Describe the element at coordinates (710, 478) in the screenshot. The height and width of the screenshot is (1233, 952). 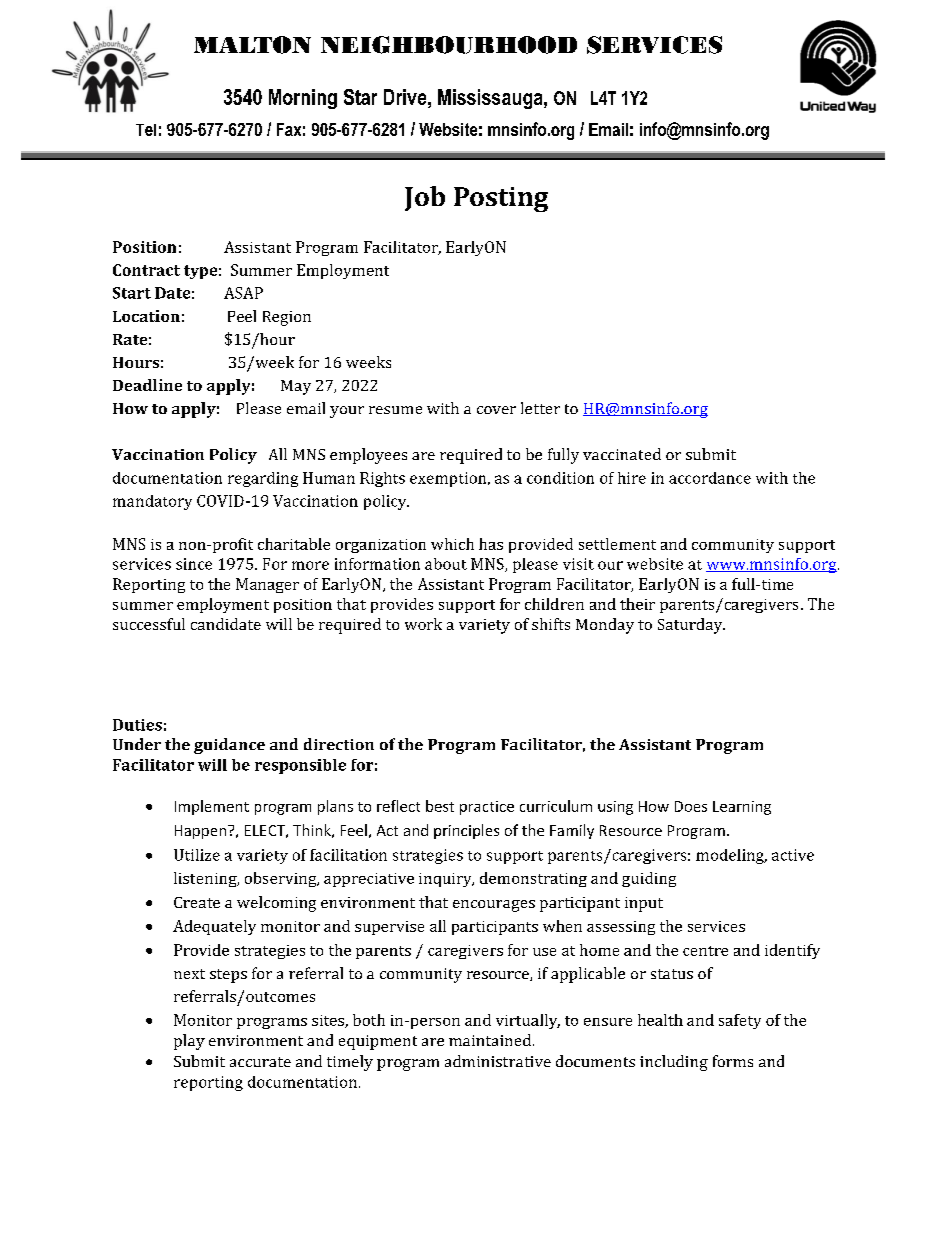
I see `accordance` at that location.
